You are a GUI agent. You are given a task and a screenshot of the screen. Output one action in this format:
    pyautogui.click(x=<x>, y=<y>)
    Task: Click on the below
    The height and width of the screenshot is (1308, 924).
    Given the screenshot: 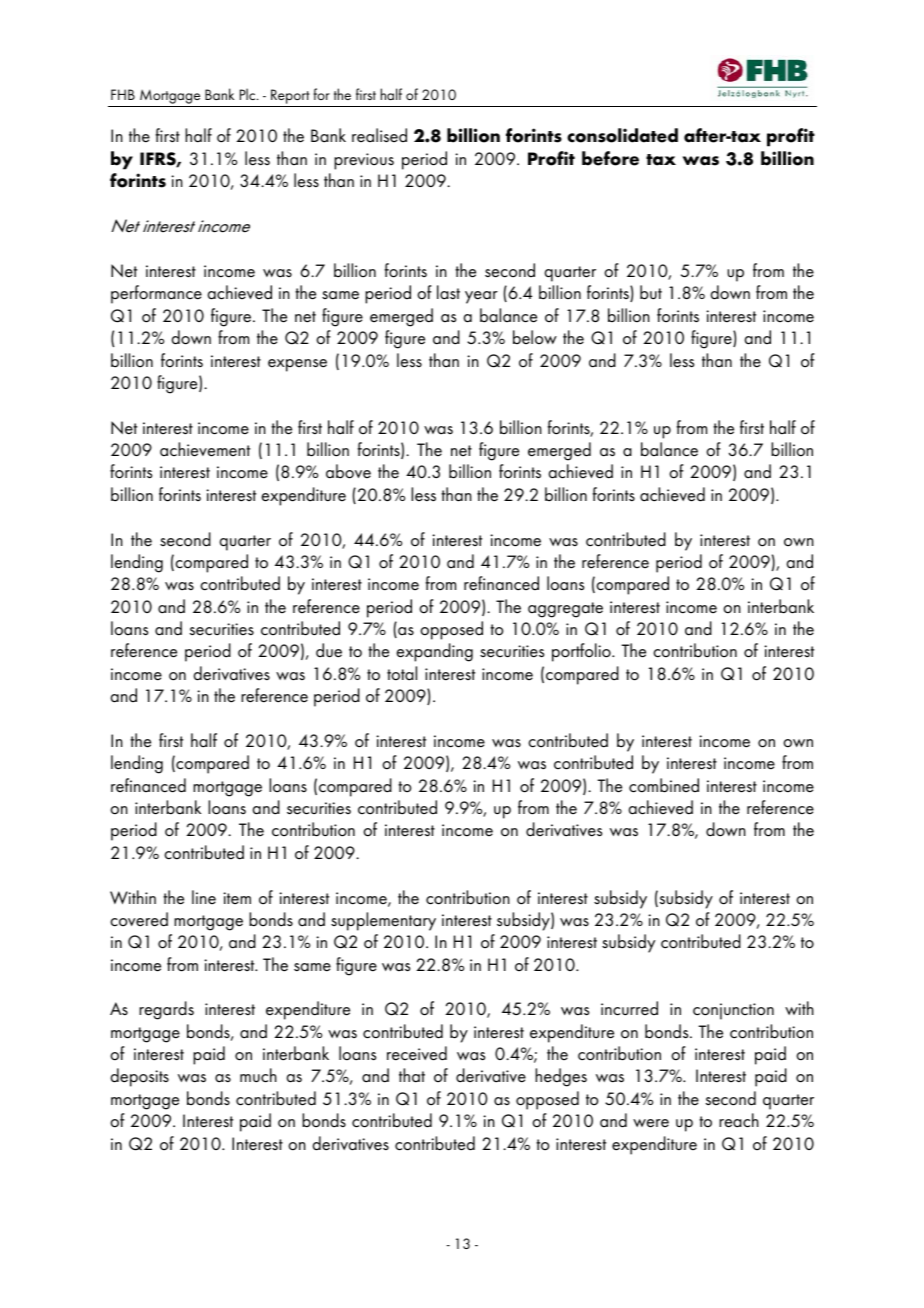 What is the action you would take?
    pyautogui.click(x=535, y=337)
